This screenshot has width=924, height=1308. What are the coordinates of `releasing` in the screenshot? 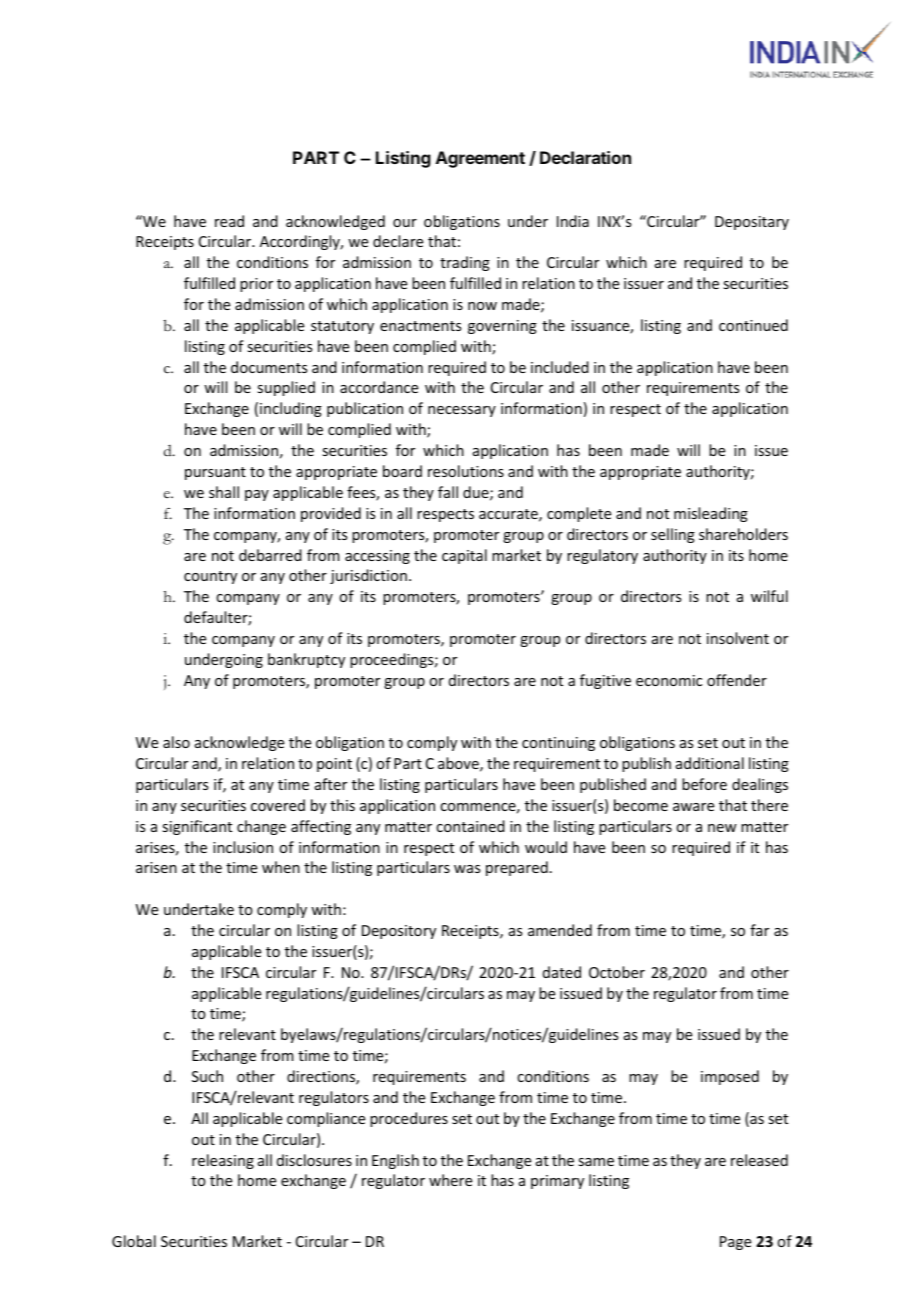 It's located at (223, 1161).
